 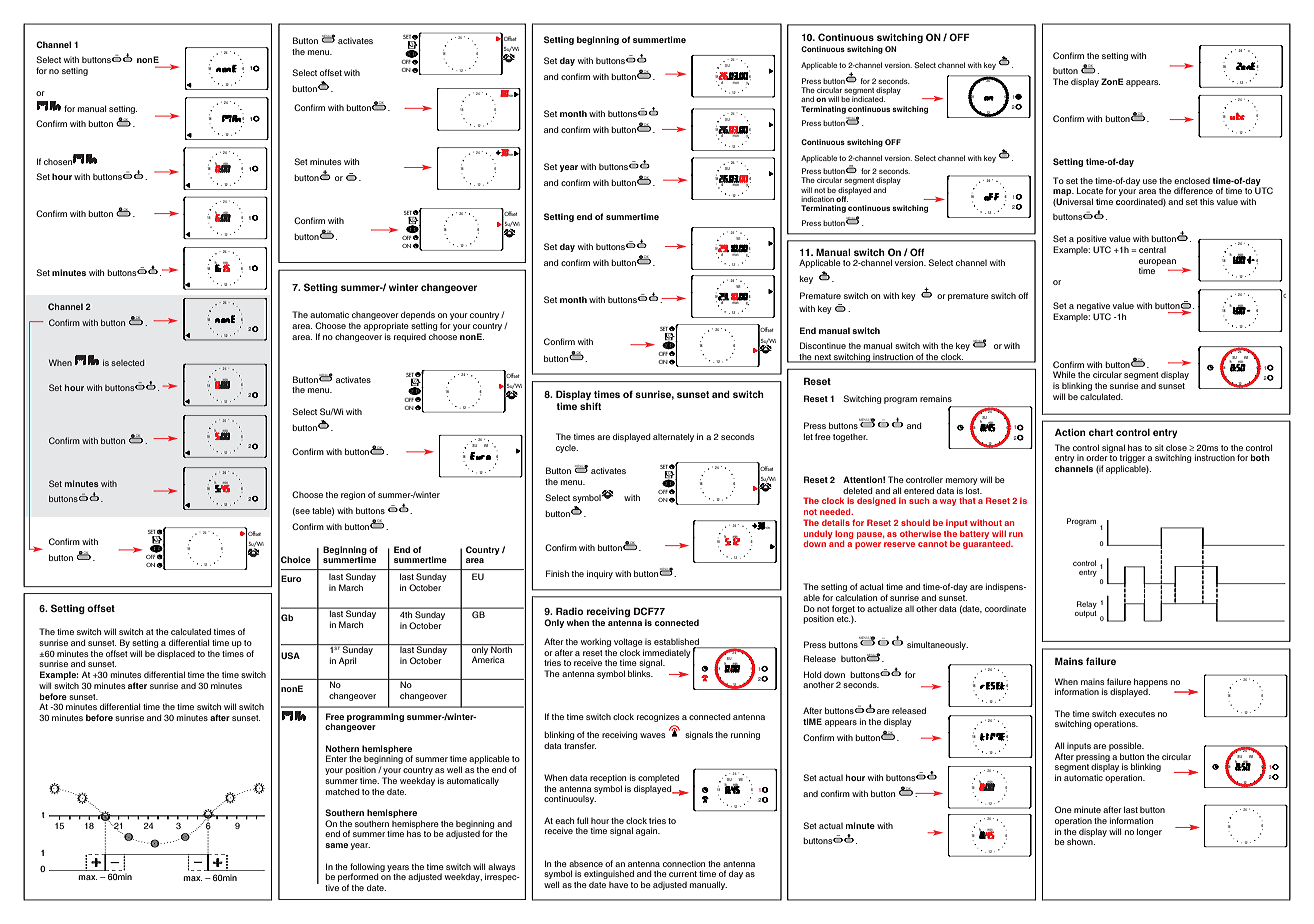 I want to click on connection, so click(x=684, y=864).
